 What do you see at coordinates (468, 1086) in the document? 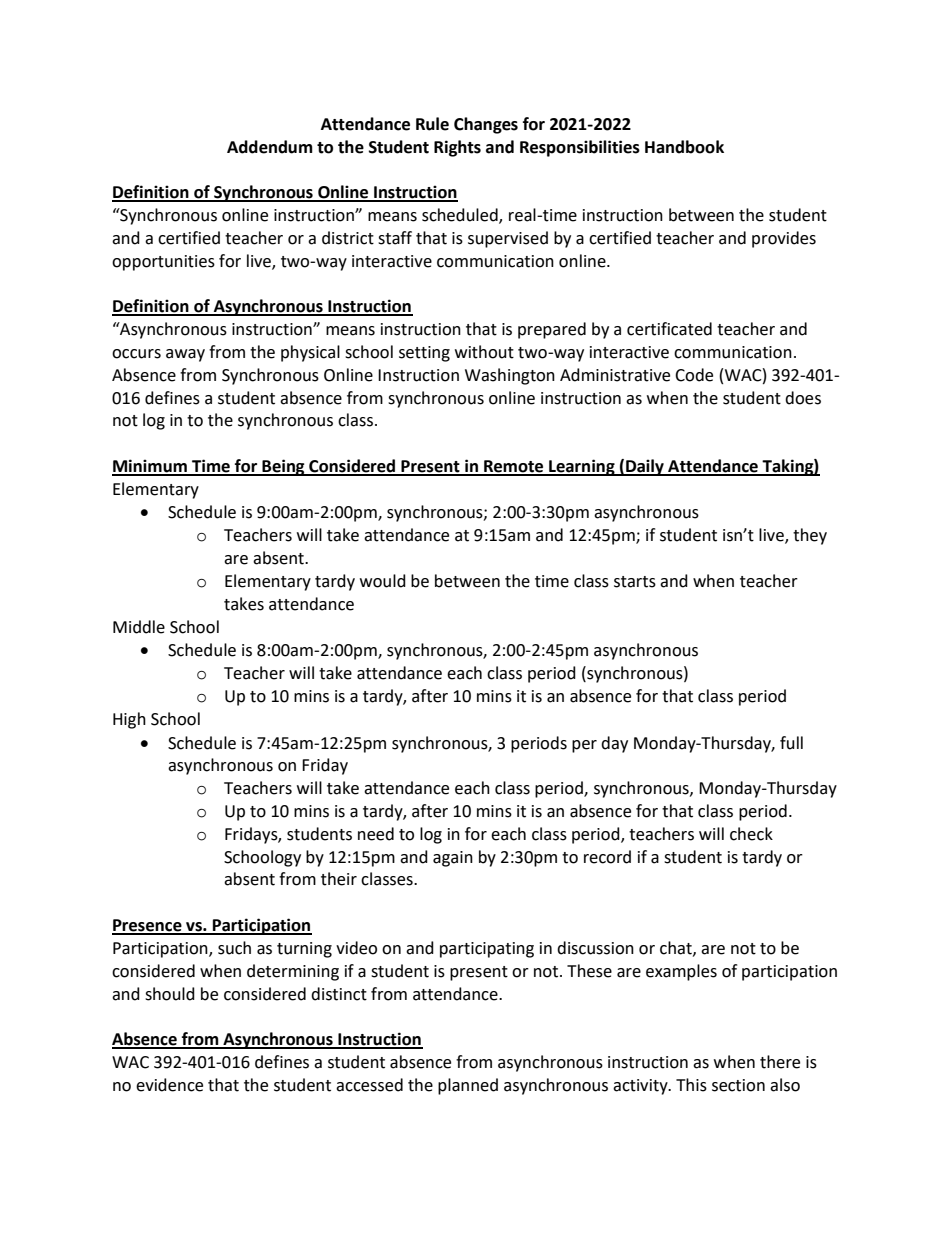
I see `planned` at bounding box center [468, 1086].
